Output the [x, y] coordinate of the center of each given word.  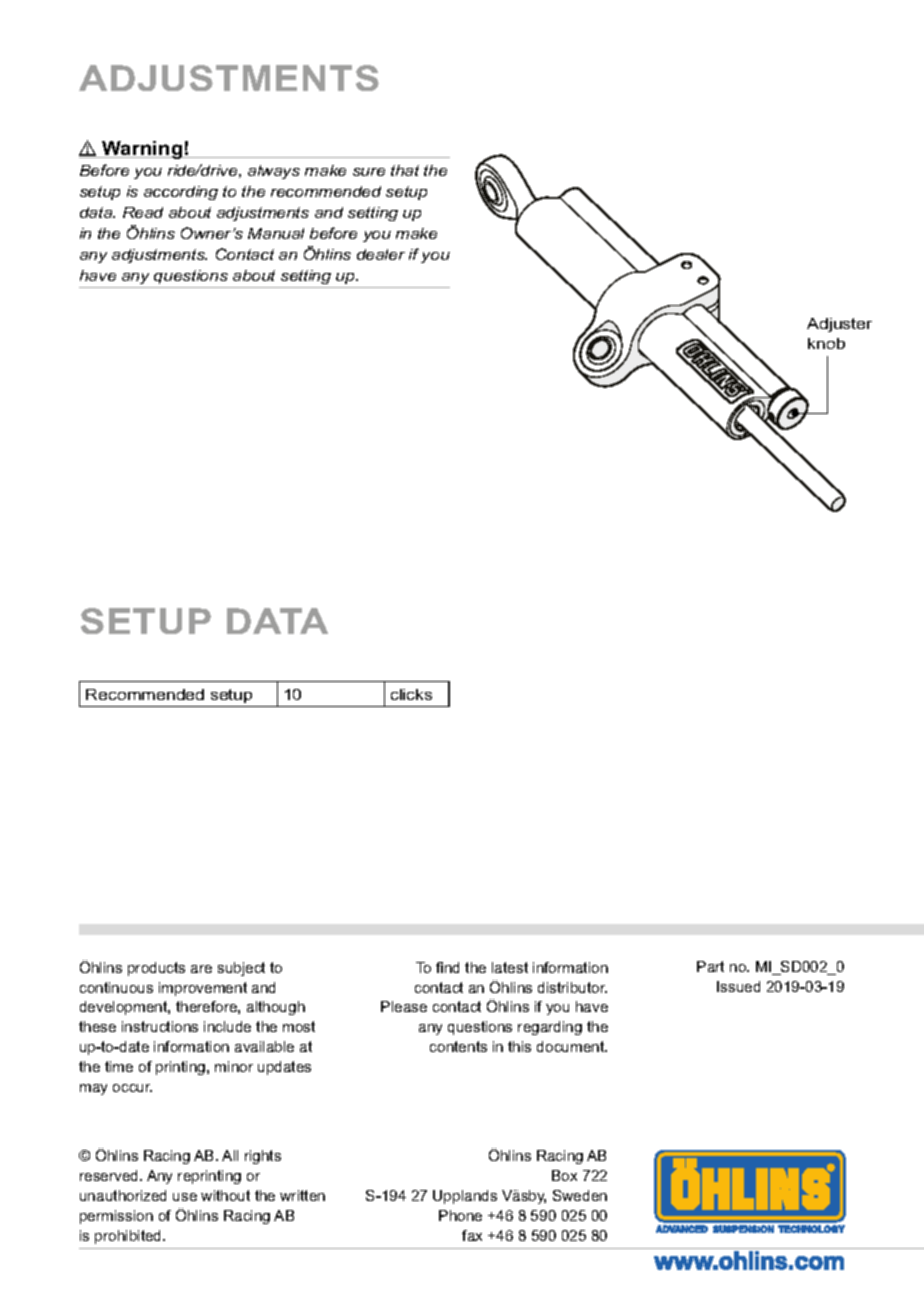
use [185, 1197]
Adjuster [839, 325]
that [405, 170]
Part [710, 966]
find [447, 967]
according [181, 193]
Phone [460, 1215]
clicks [411, 694]
